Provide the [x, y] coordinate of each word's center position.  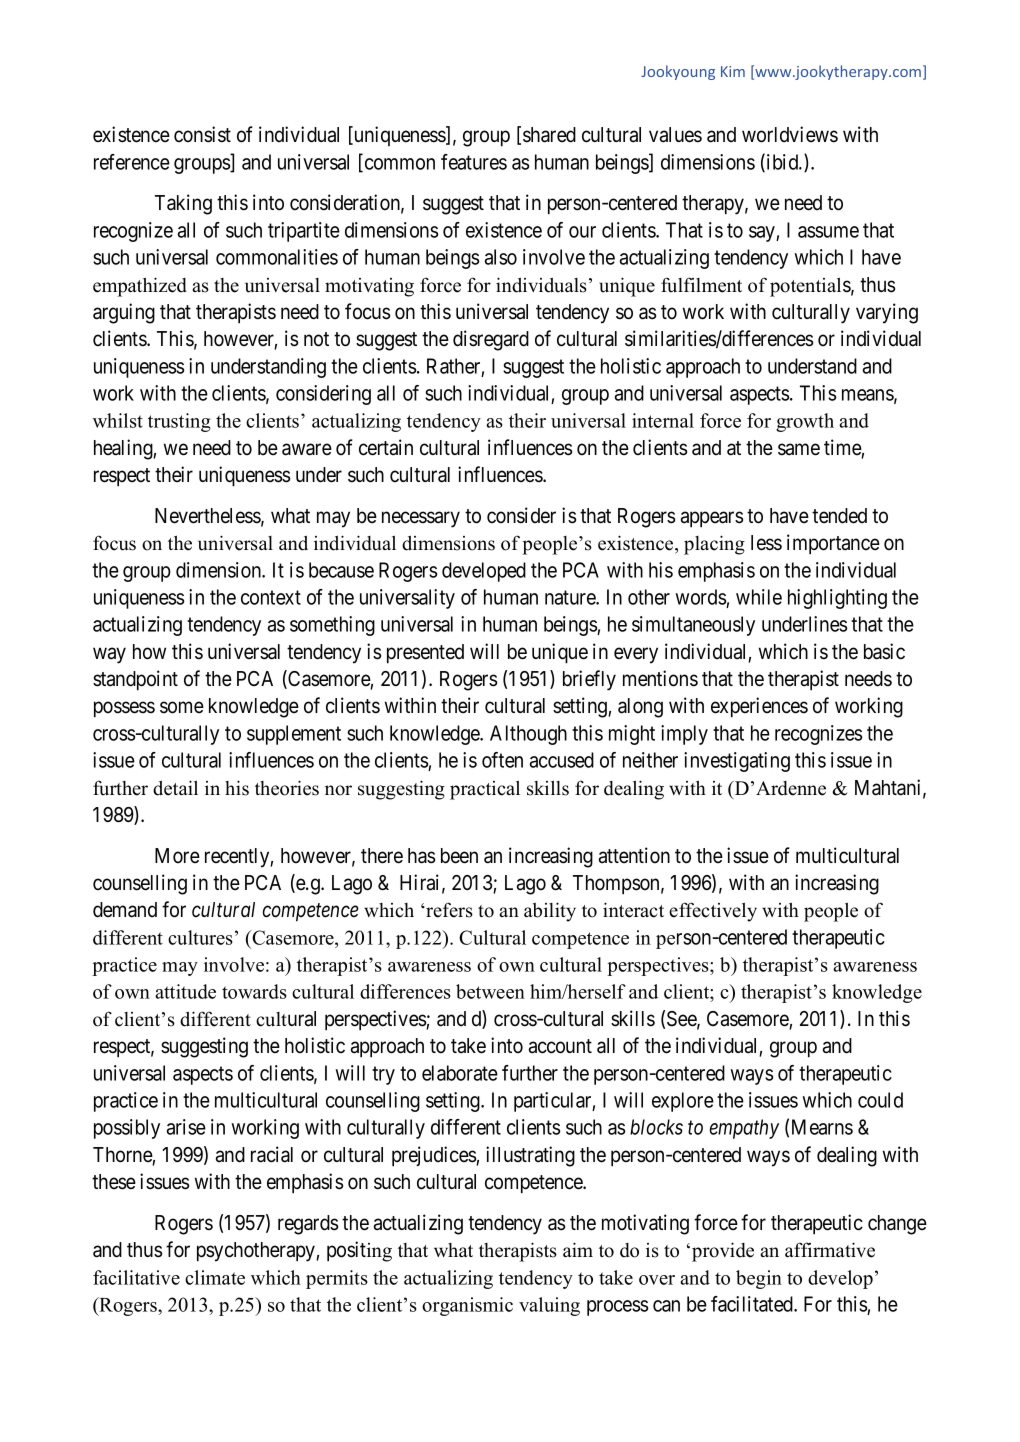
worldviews [790, 134]
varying [887, 313]
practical [485, 790]
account [560, 1046]
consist [202, 134]
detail [175, 788]
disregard [491, 340]
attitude [185, 991]
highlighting [837, 599]
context [271, 597]
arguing [124, 313]
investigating [737, 762]
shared [549, 135]
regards [308, 1225]
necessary [421, 519]
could [880, 1100]
